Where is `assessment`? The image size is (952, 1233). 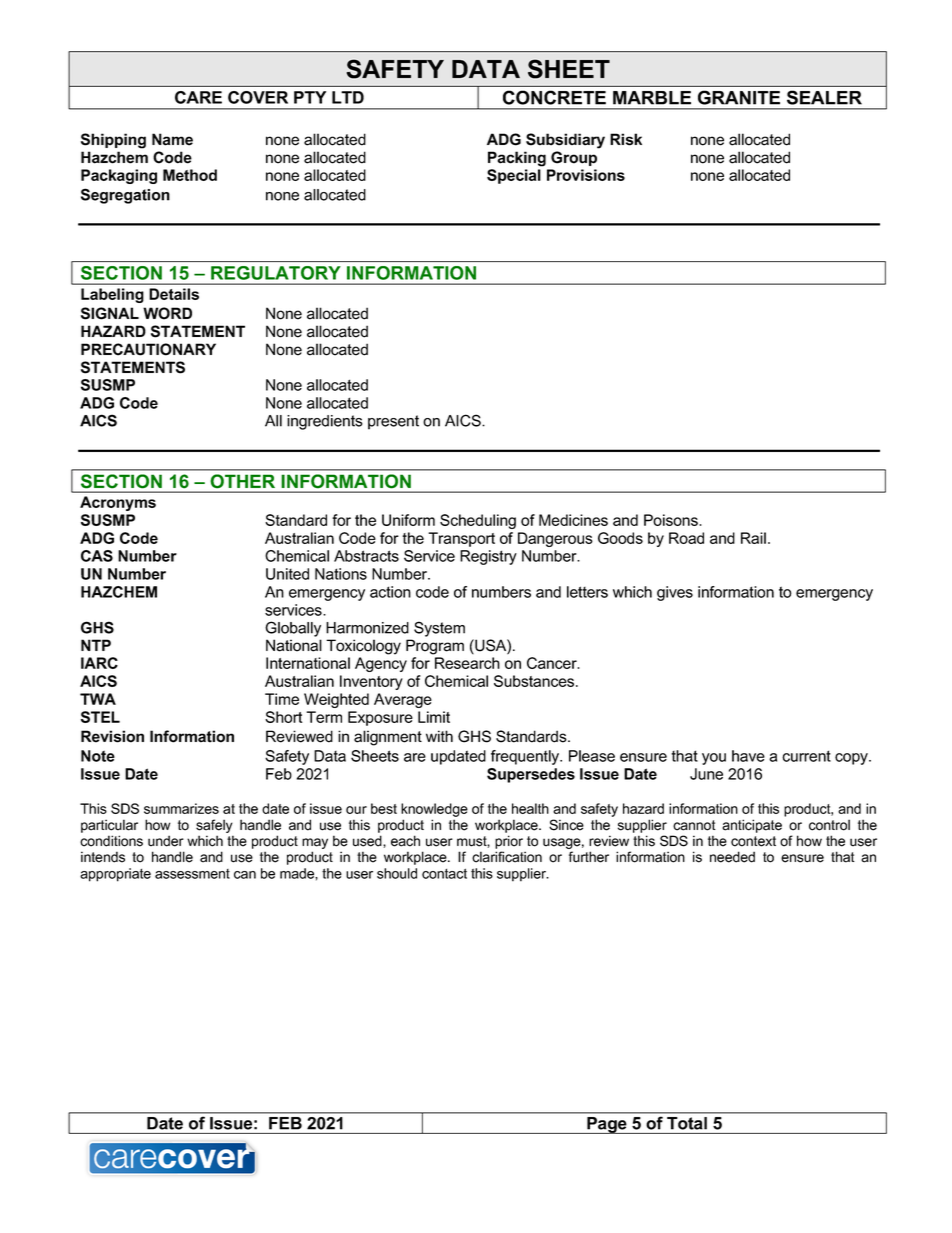 assessment is located at coordinates (192, 874).
